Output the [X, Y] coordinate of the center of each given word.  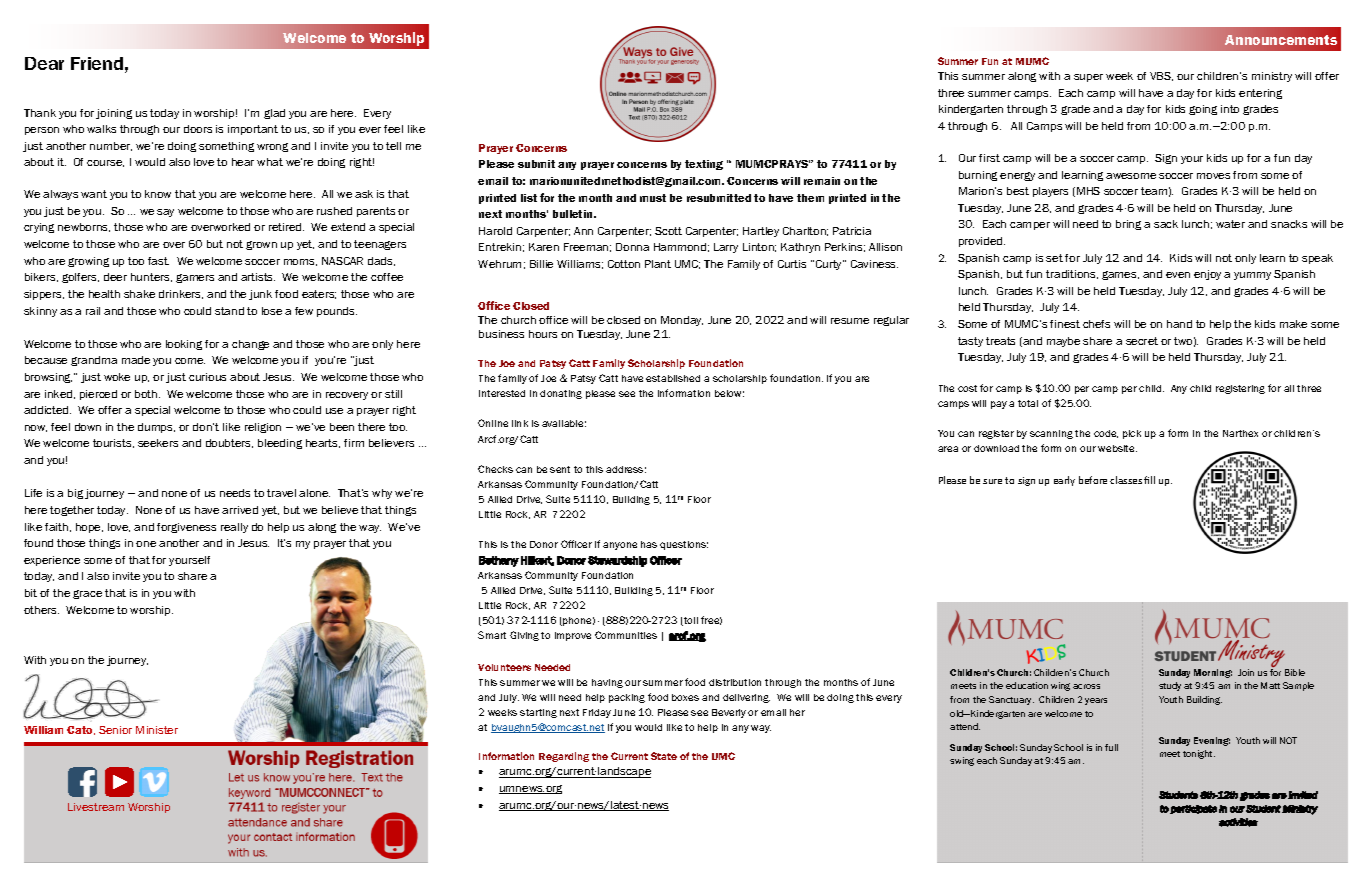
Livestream [96, 807]
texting [704, 165]
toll [690, 621]
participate [1193, 809]
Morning [1213, 673]
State [664, 756]
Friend [97, 63]
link [520, 423]
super [1088, 78]
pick [1132, 434]
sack [1166, 224]
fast [158, 261]
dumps [156, 428]
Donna [632, 247]
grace [87, 594]
